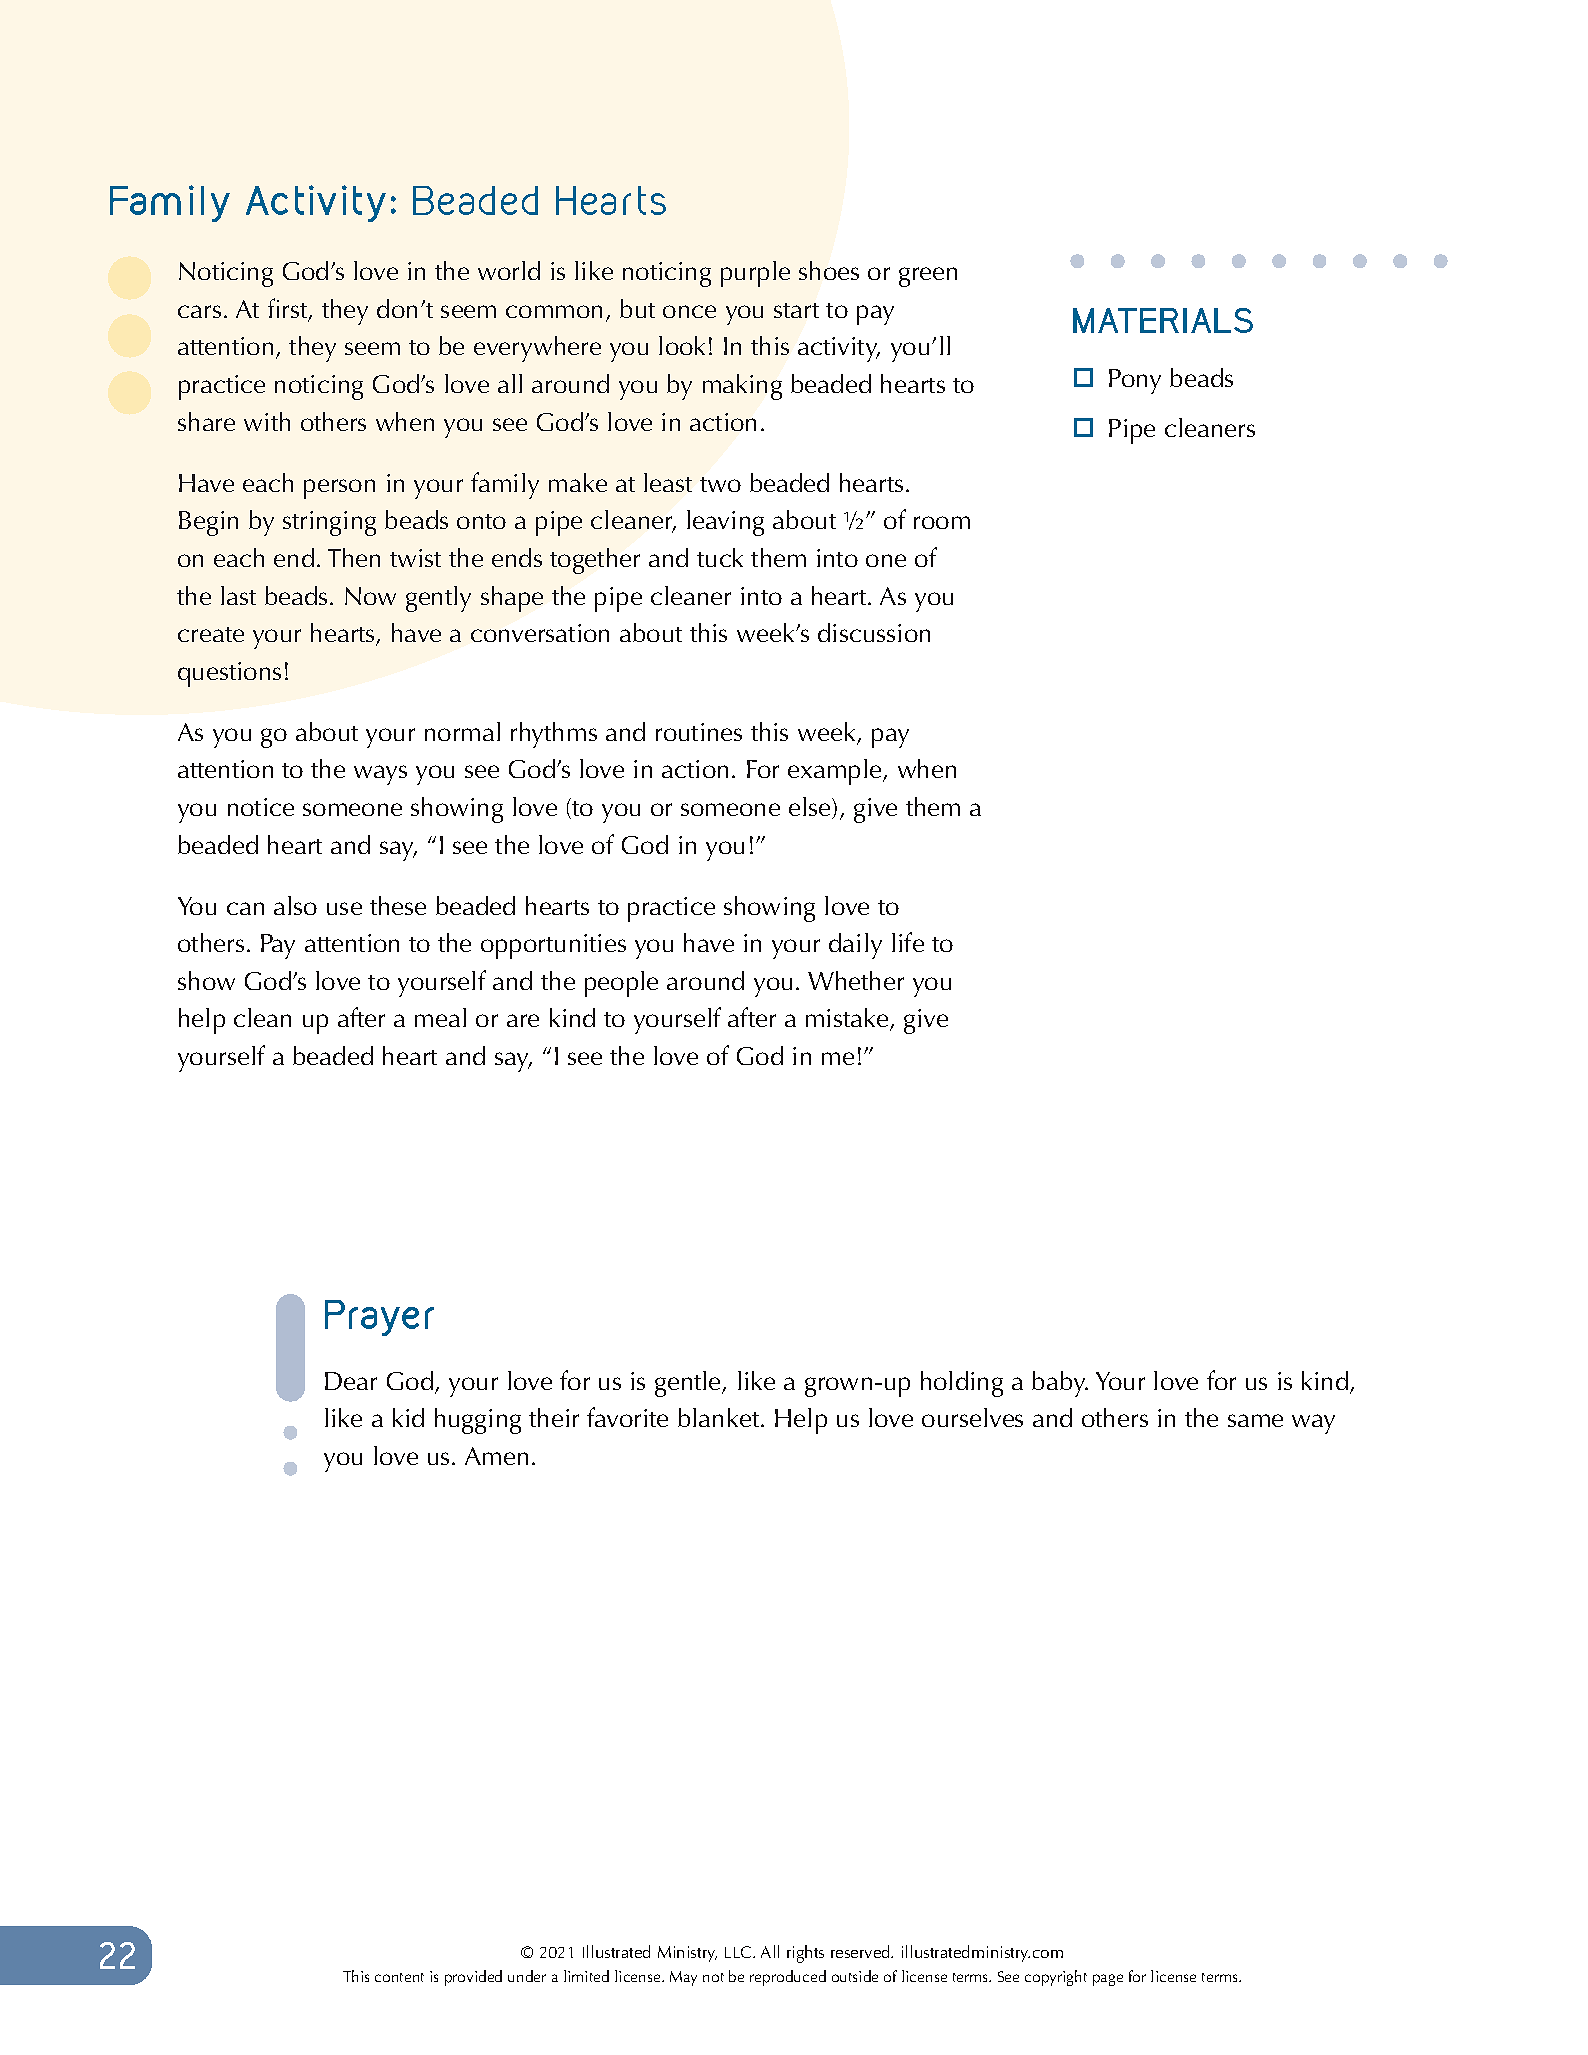  I want to click on page, so click(1108, 1980).
